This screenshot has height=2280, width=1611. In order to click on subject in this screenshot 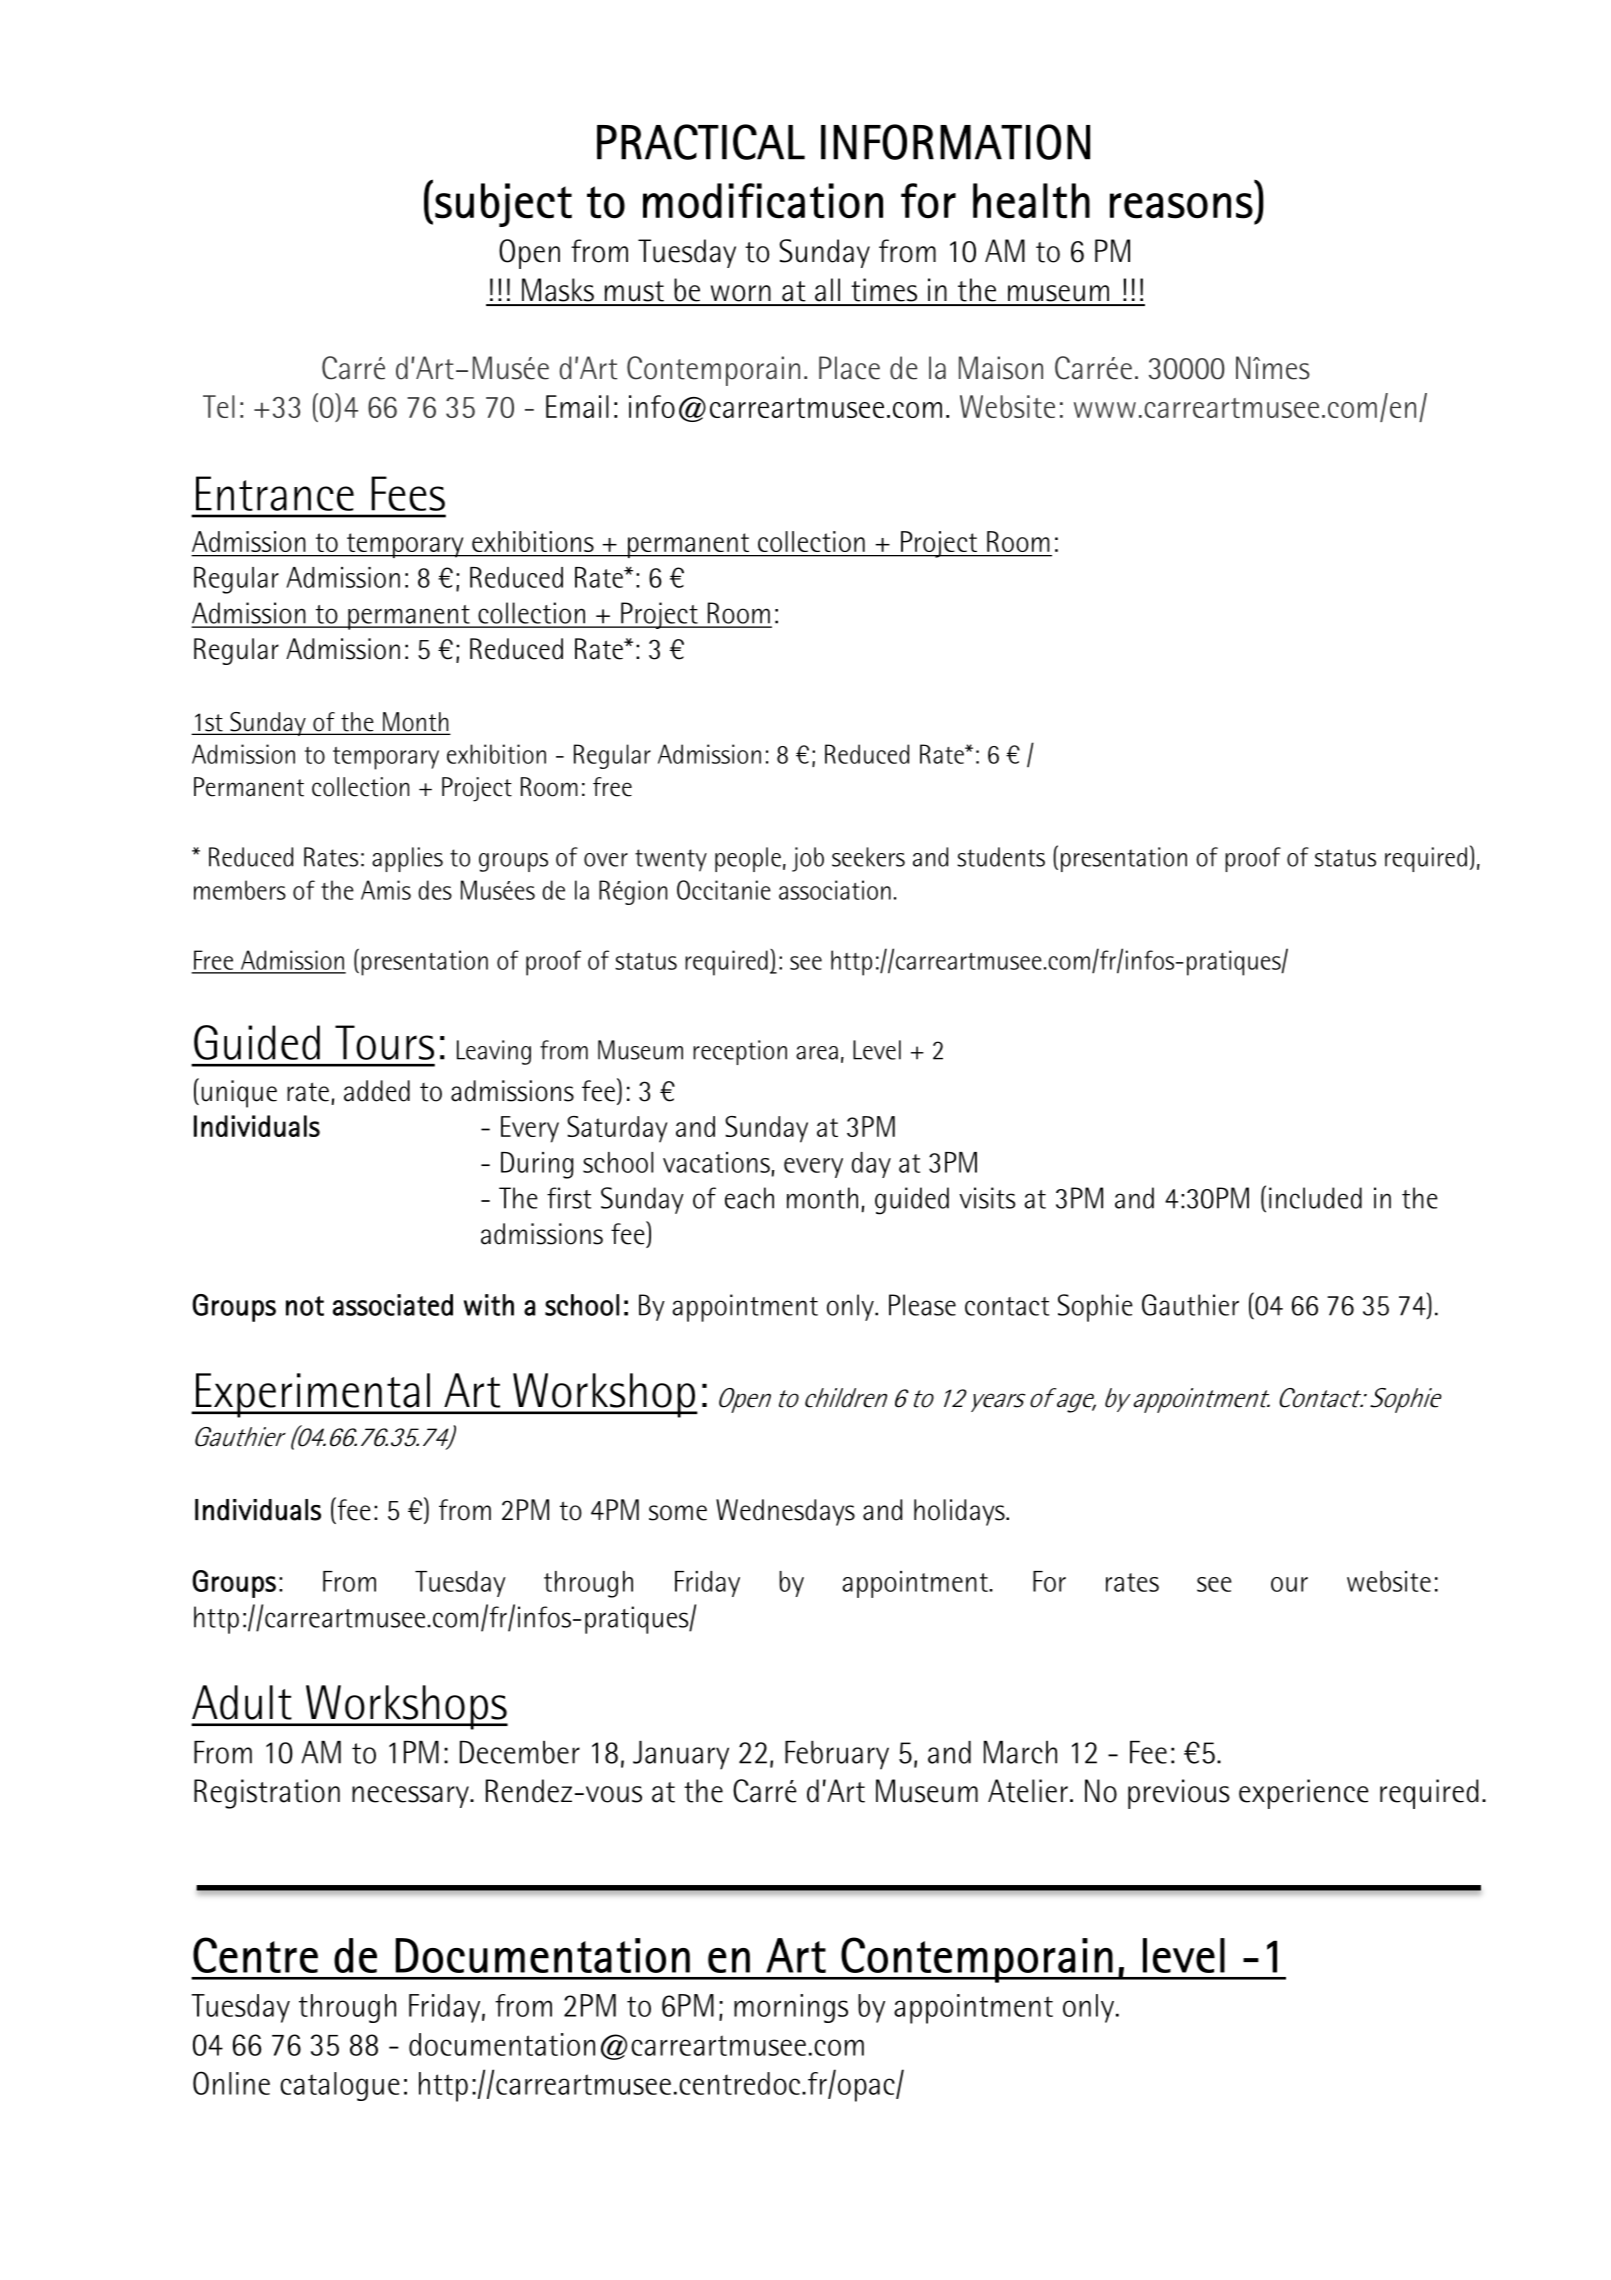, I will do `click(503, 205)`.
